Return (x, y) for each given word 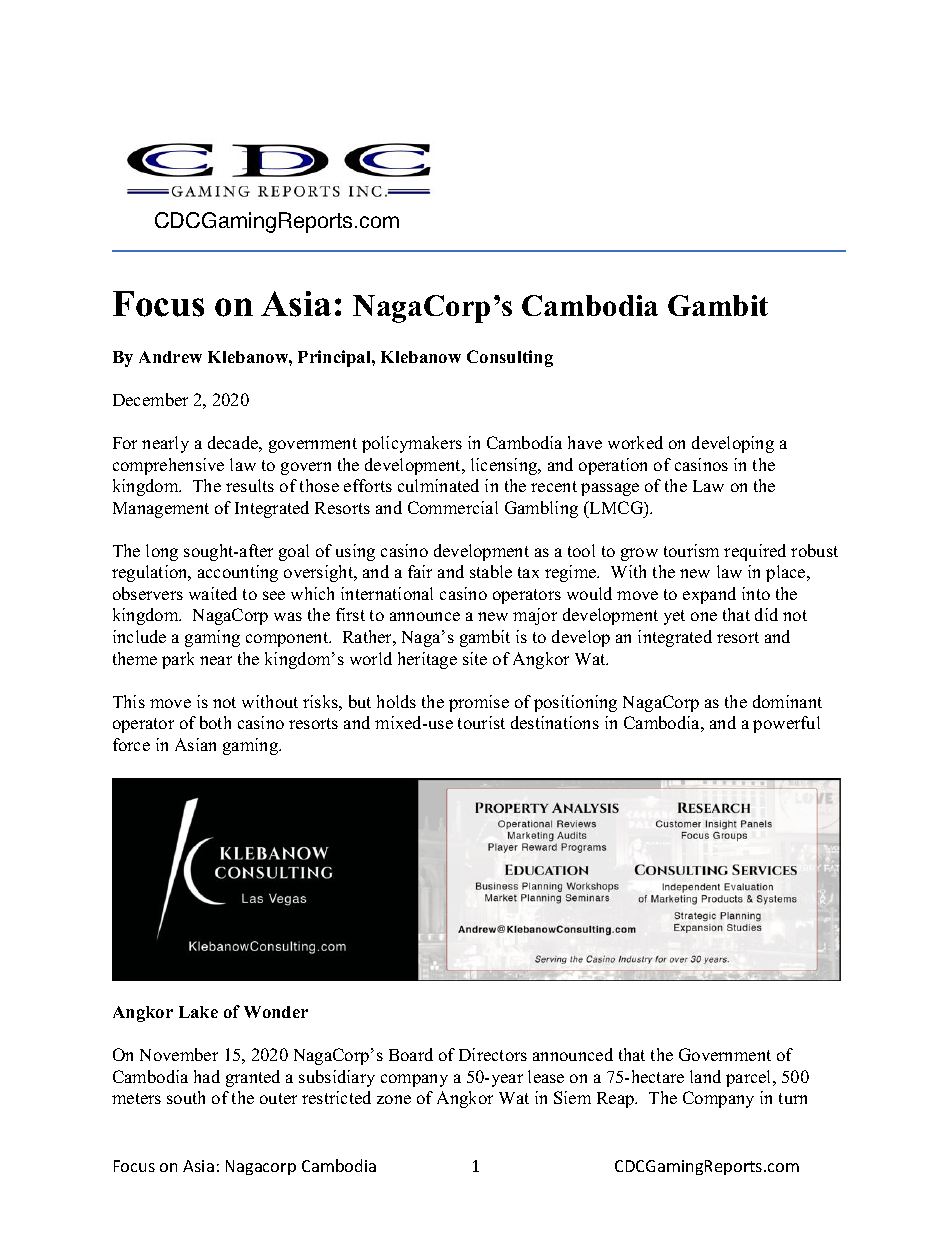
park (178, 660)
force (131, 744)
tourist (481, 722)
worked (635, 442)
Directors (493, 1054)
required (755, 552)
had (207, 1076)
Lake (198, 1012)
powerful (786, 724)
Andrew (170, 357)
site (475, 658)
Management (161, 510)
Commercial (453, 507)
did (766, 614)
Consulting (510, 358)
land (705, 1076)
